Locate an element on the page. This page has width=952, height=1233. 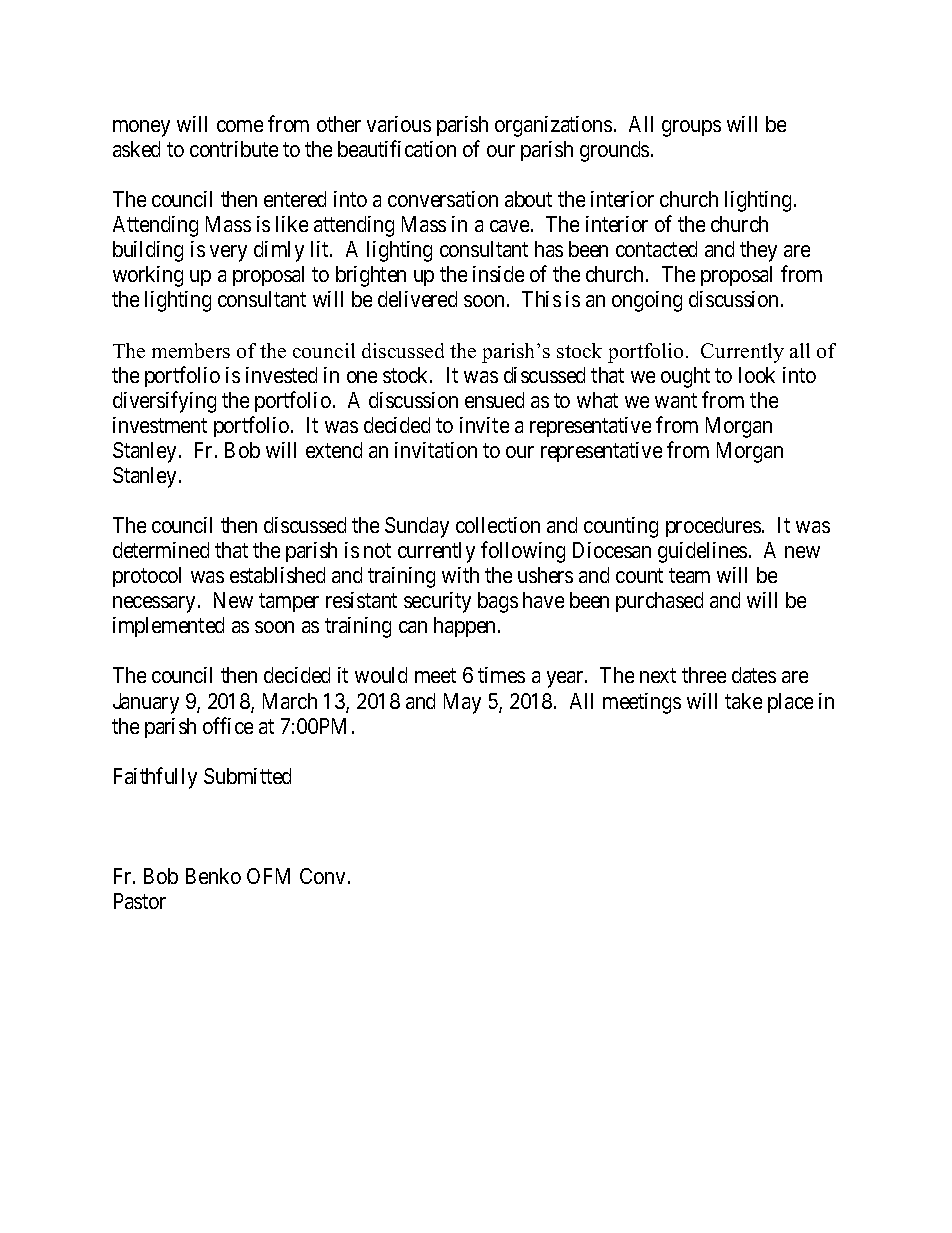
Submitted is located at coordinates (247, 776).
